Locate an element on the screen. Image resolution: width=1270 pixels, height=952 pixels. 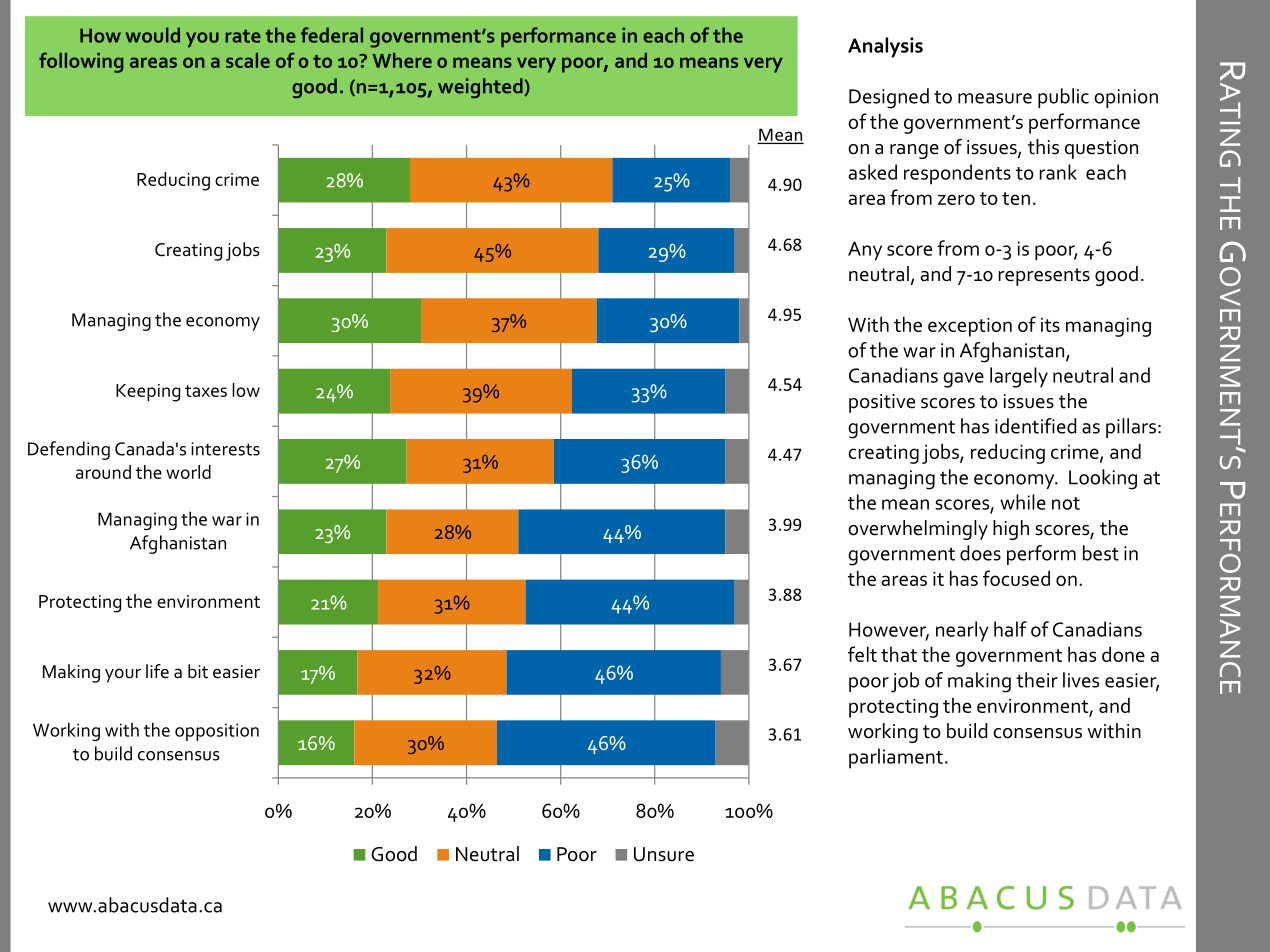
Any is located at coordinates (865, 251).
